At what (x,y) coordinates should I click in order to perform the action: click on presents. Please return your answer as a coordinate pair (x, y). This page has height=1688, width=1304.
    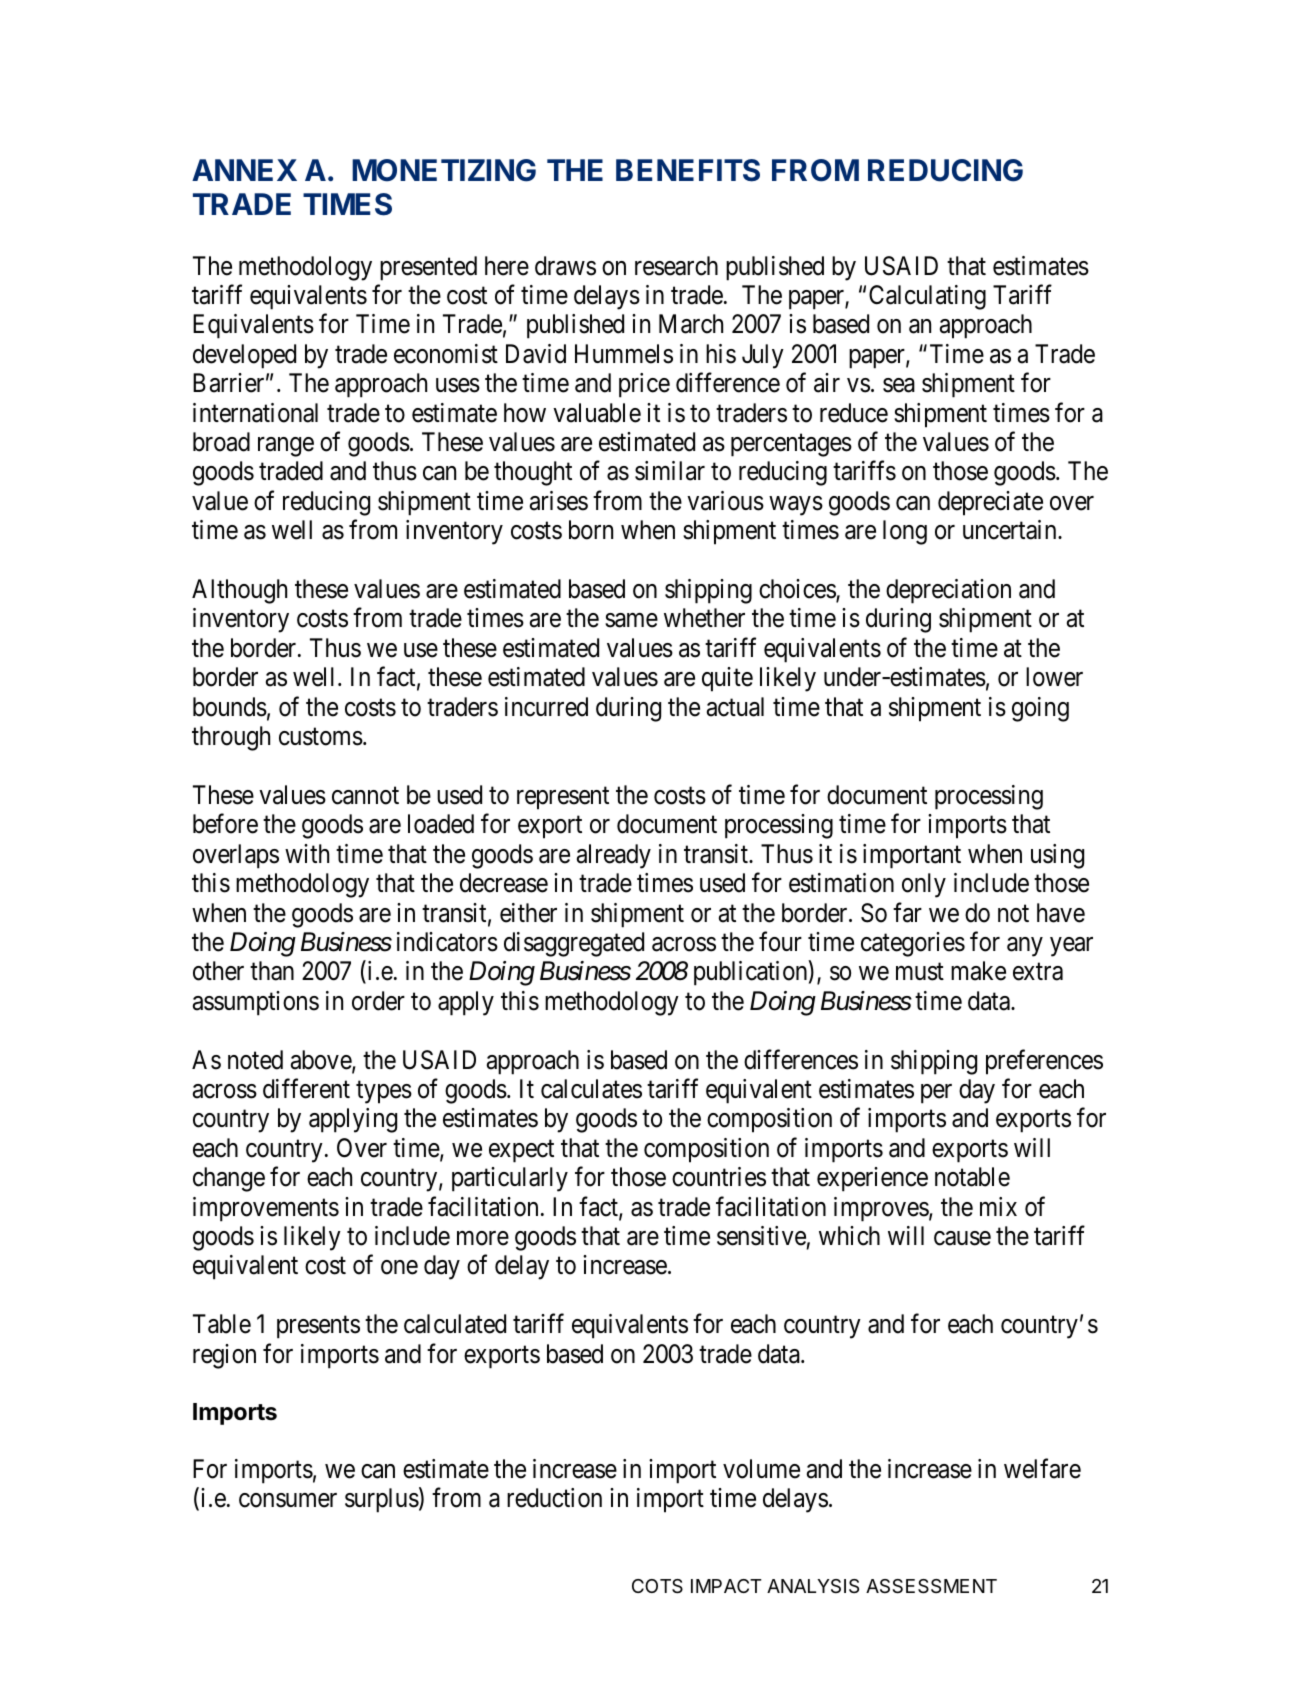
    Looking at the image, I should click on (318, 1327).
